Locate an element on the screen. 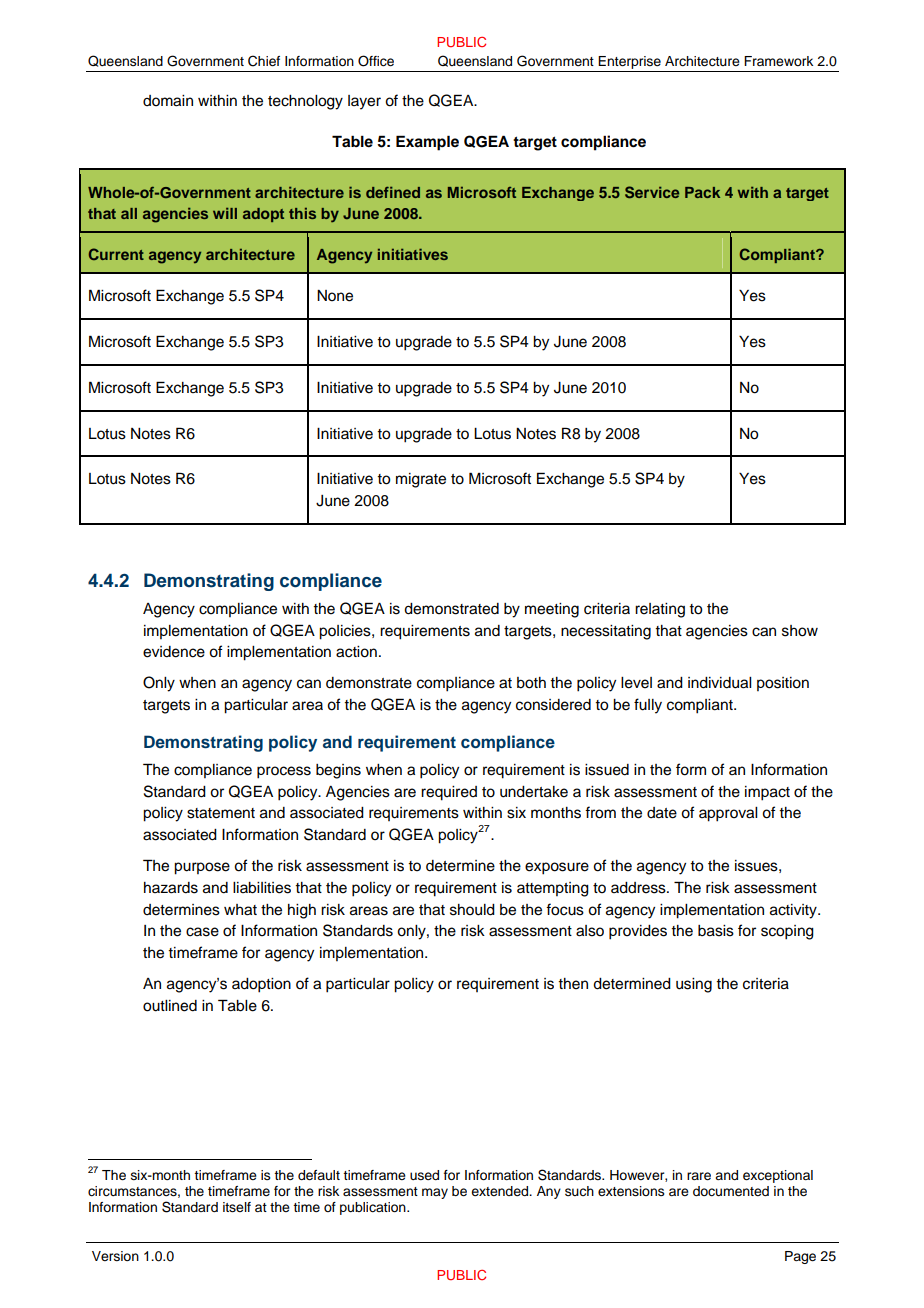  Current is located at coordinates (116, 254).
